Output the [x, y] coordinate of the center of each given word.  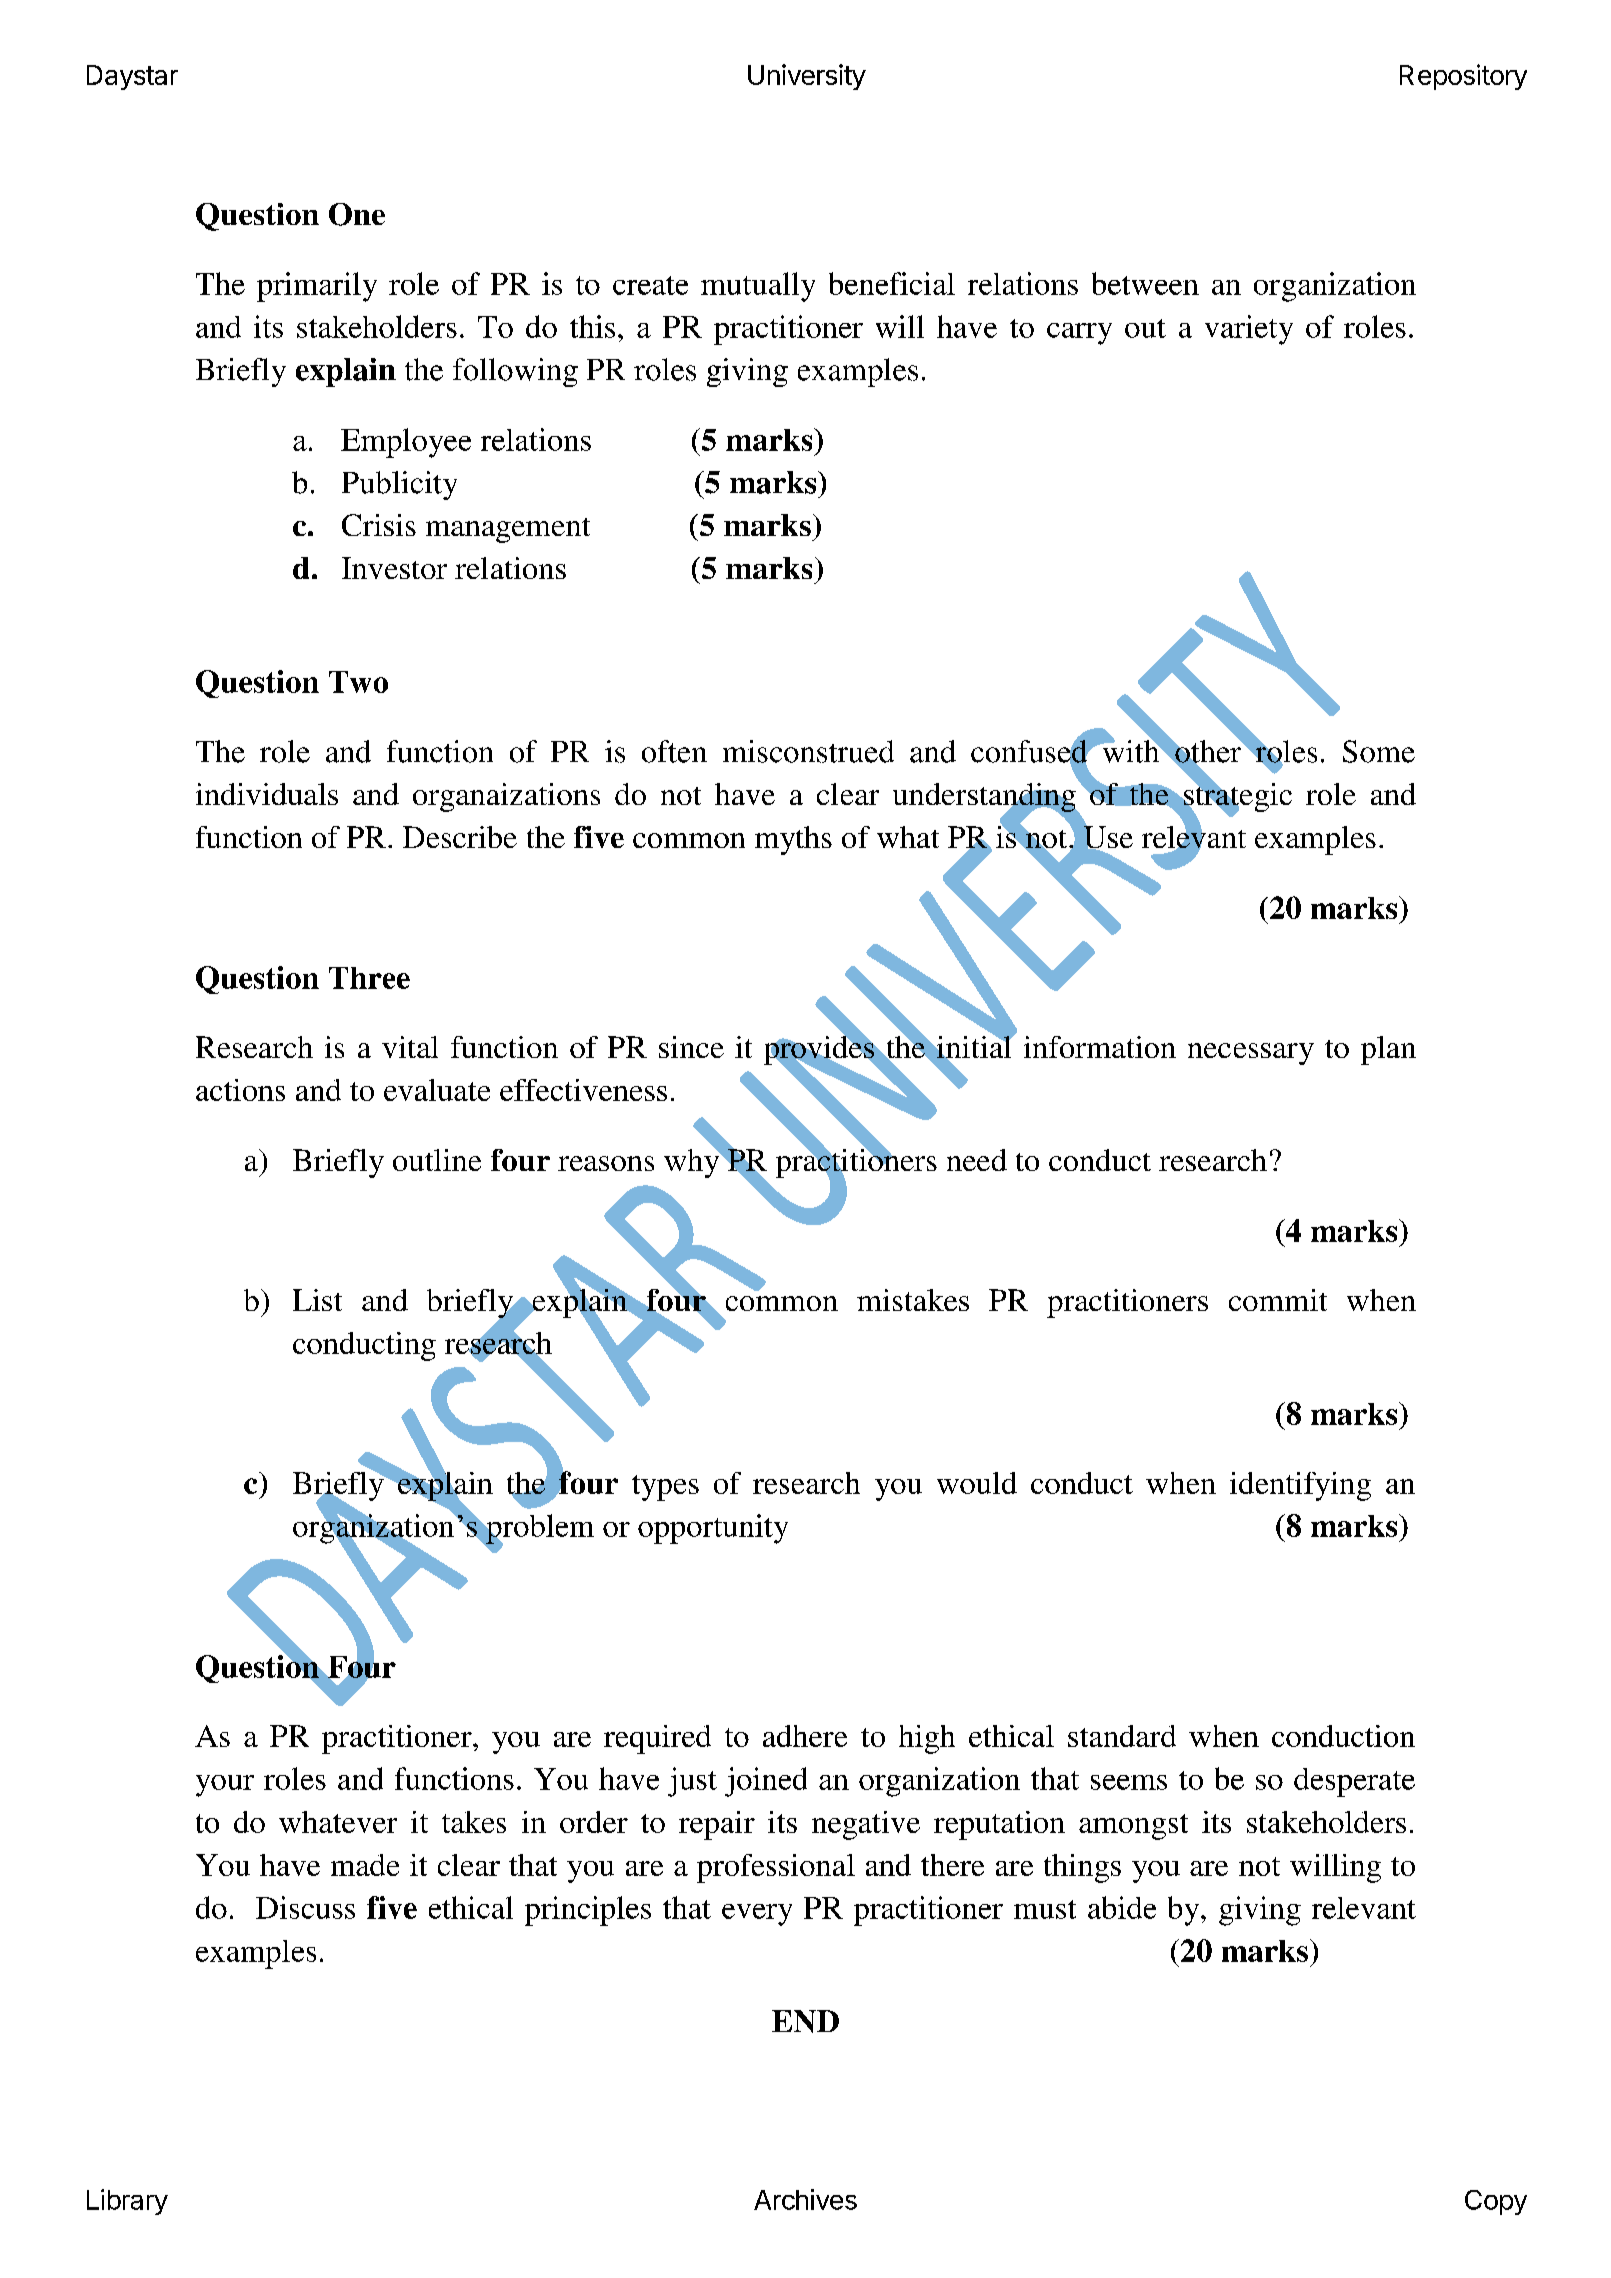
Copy [1496, 2202]
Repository [1463, 77]
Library [127, 2202]
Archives [805, 2199]
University [807, 77]
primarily [317, 287]
